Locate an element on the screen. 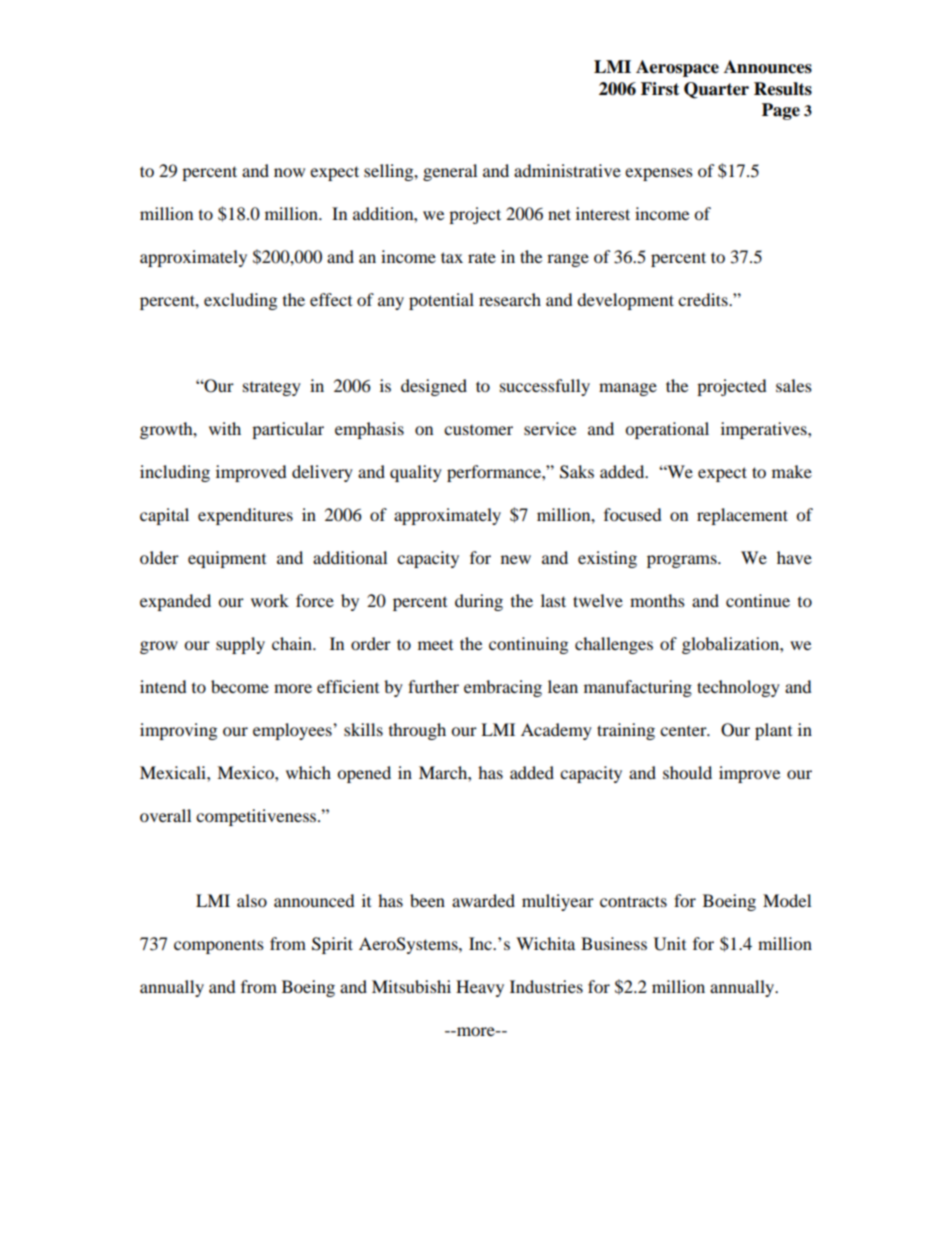  components is located at coordinates (219, 947).
